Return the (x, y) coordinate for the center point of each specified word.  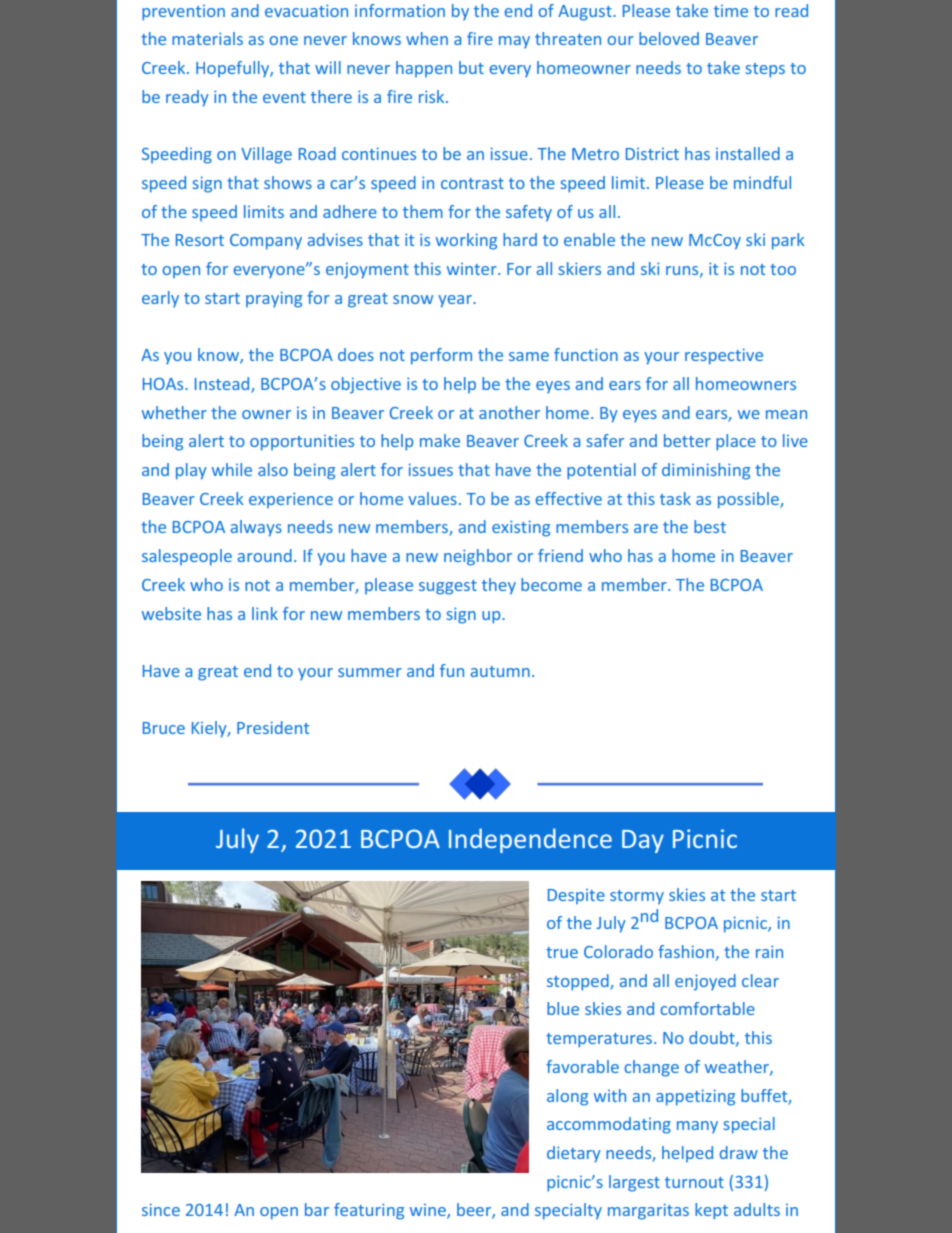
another (509, 412)
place (736, 442)
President (273, 727)
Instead (223, 385)
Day (643, 841)
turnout (694, 1182)
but (471, 67)
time (731, 11)
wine (429, 1211)
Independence (530, 840)
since (161, 1209)
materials (207, 38)
